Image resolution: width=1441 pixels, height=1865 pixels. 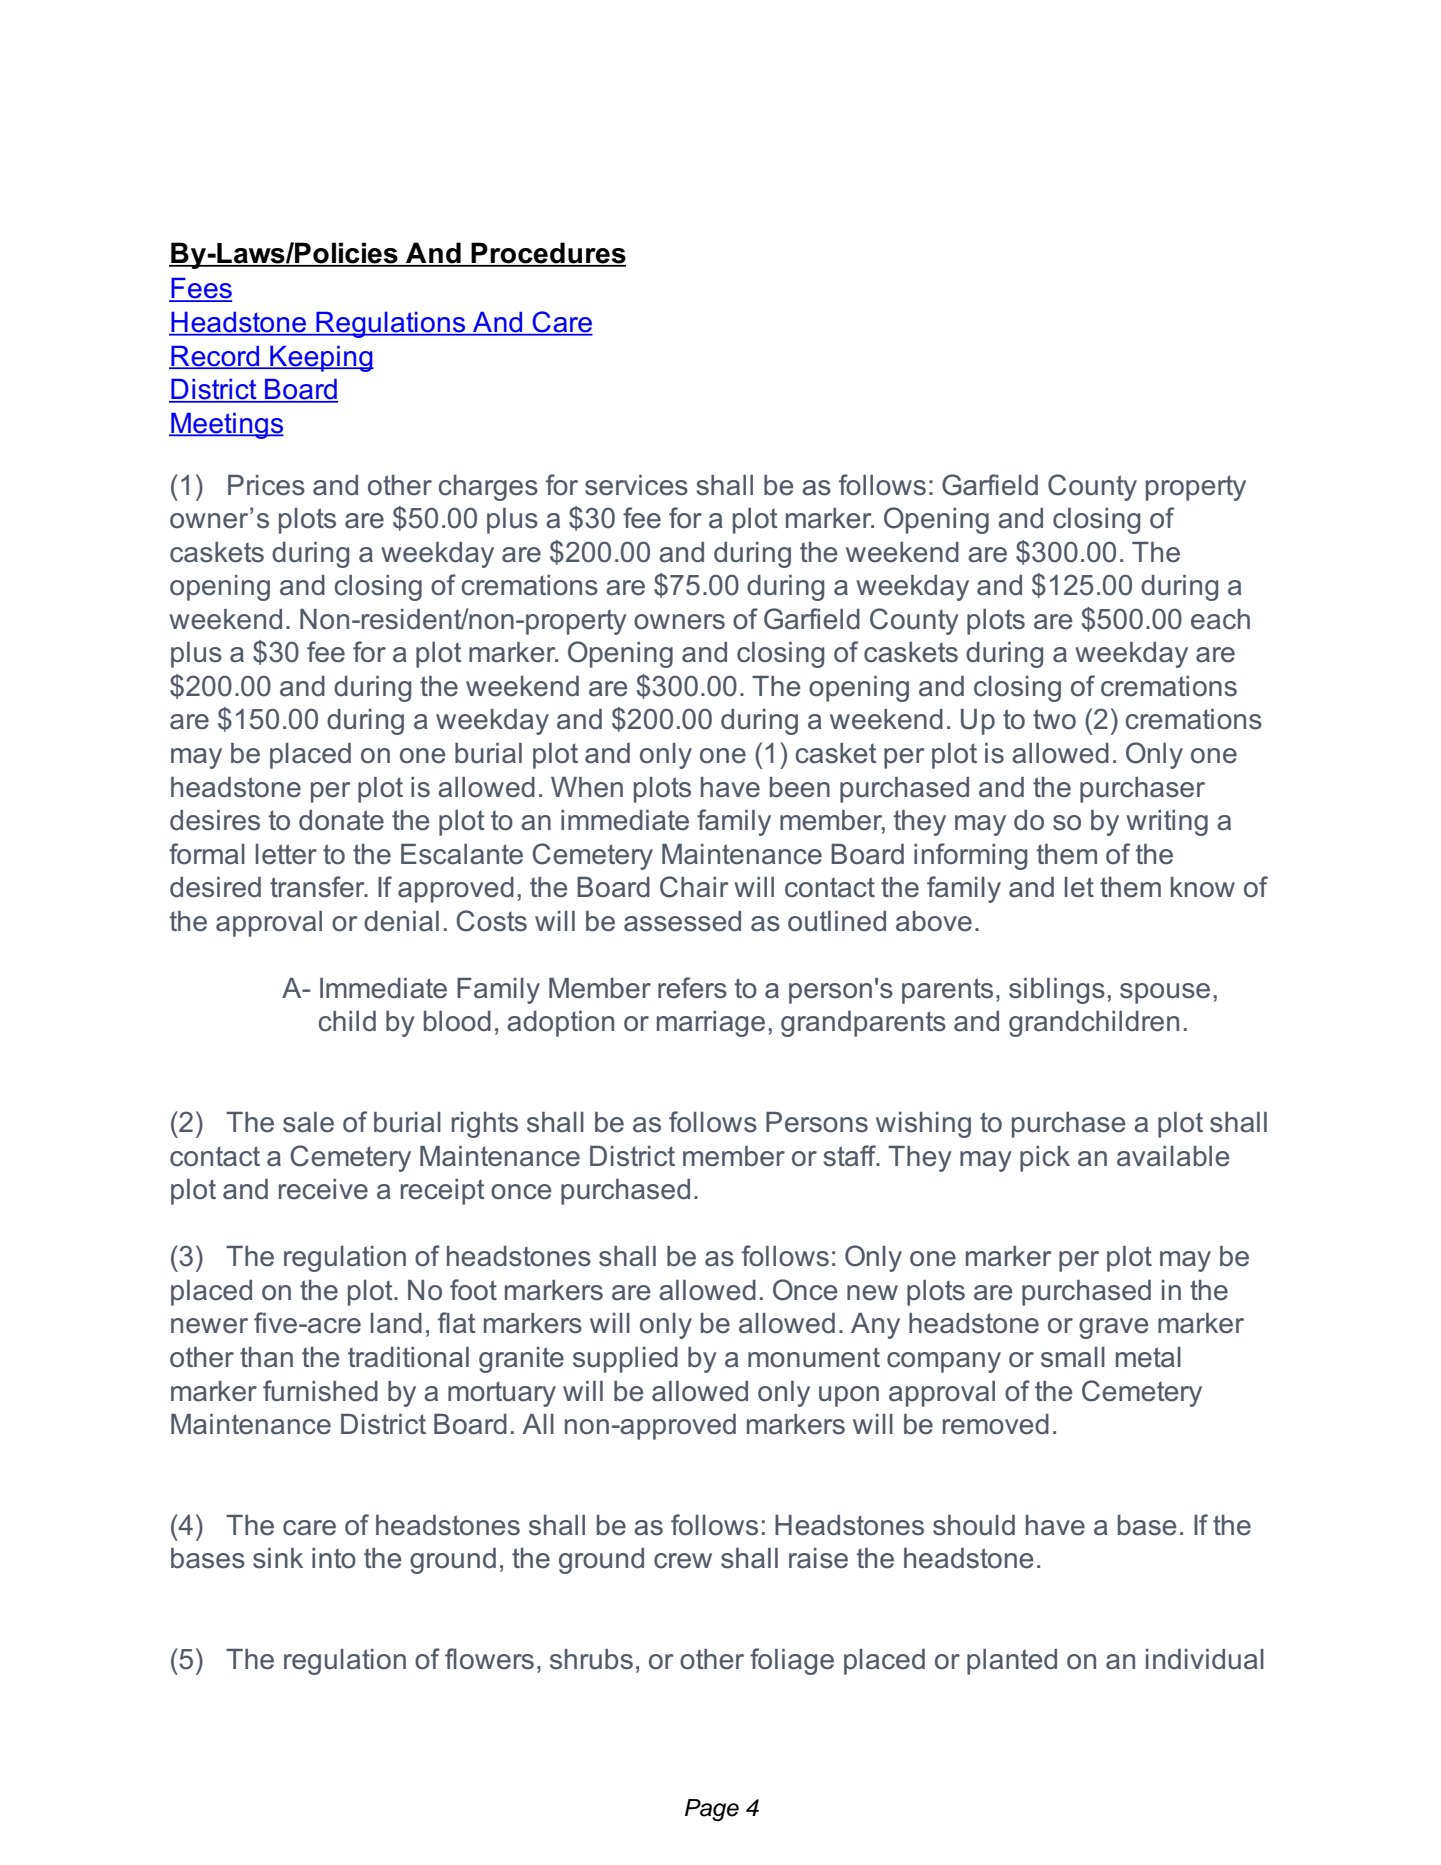 What do you see at coordinates (1054, 719) in the screenshot?
I see `two` at bounding box center [1054, 719].
